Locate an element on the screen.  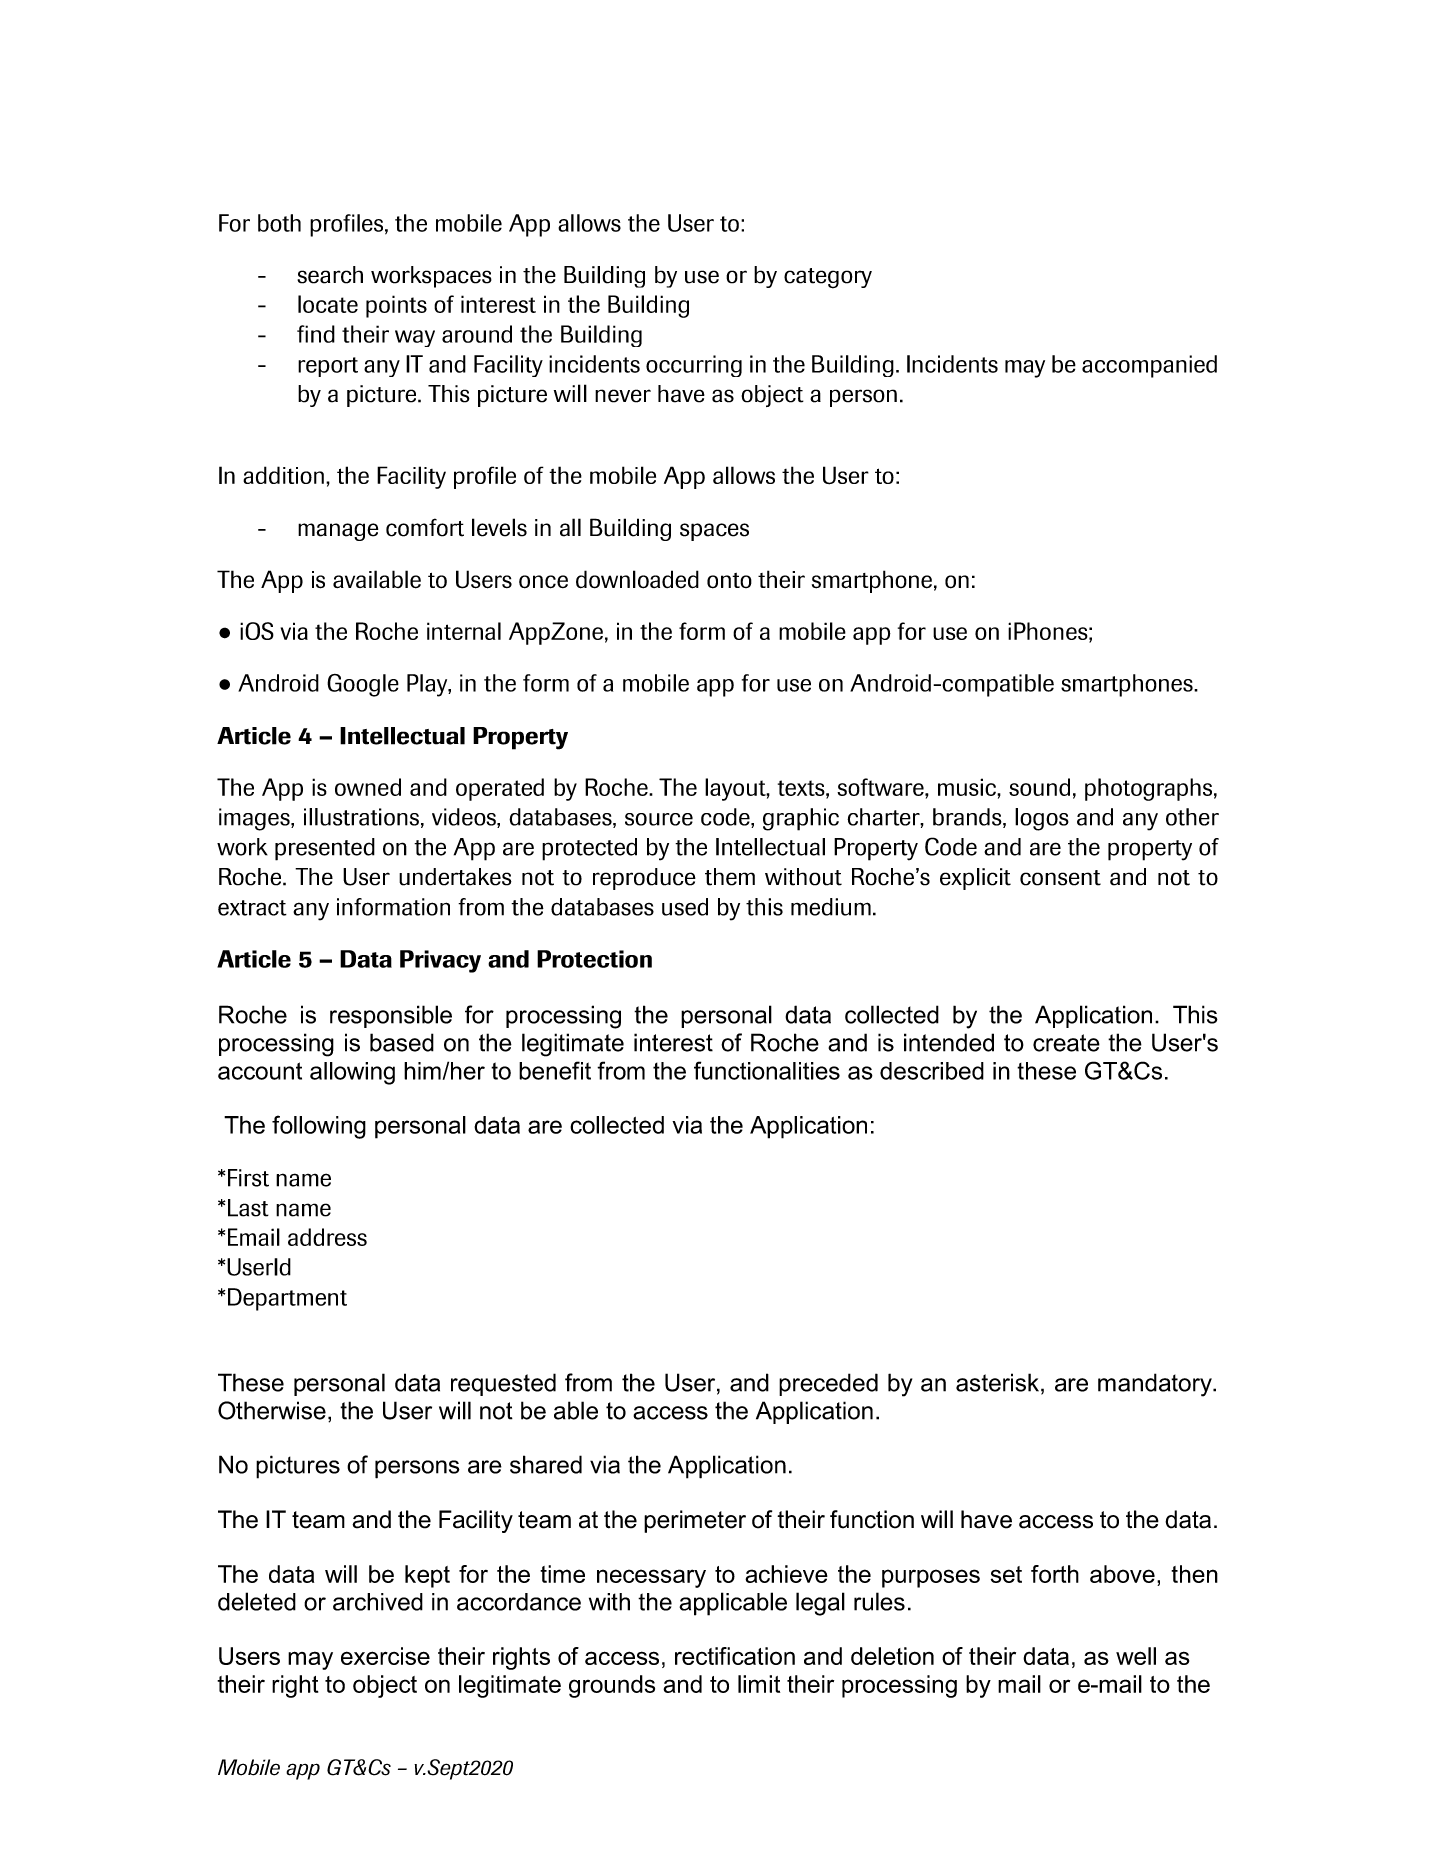
used is located at coordinates (685, 907).
